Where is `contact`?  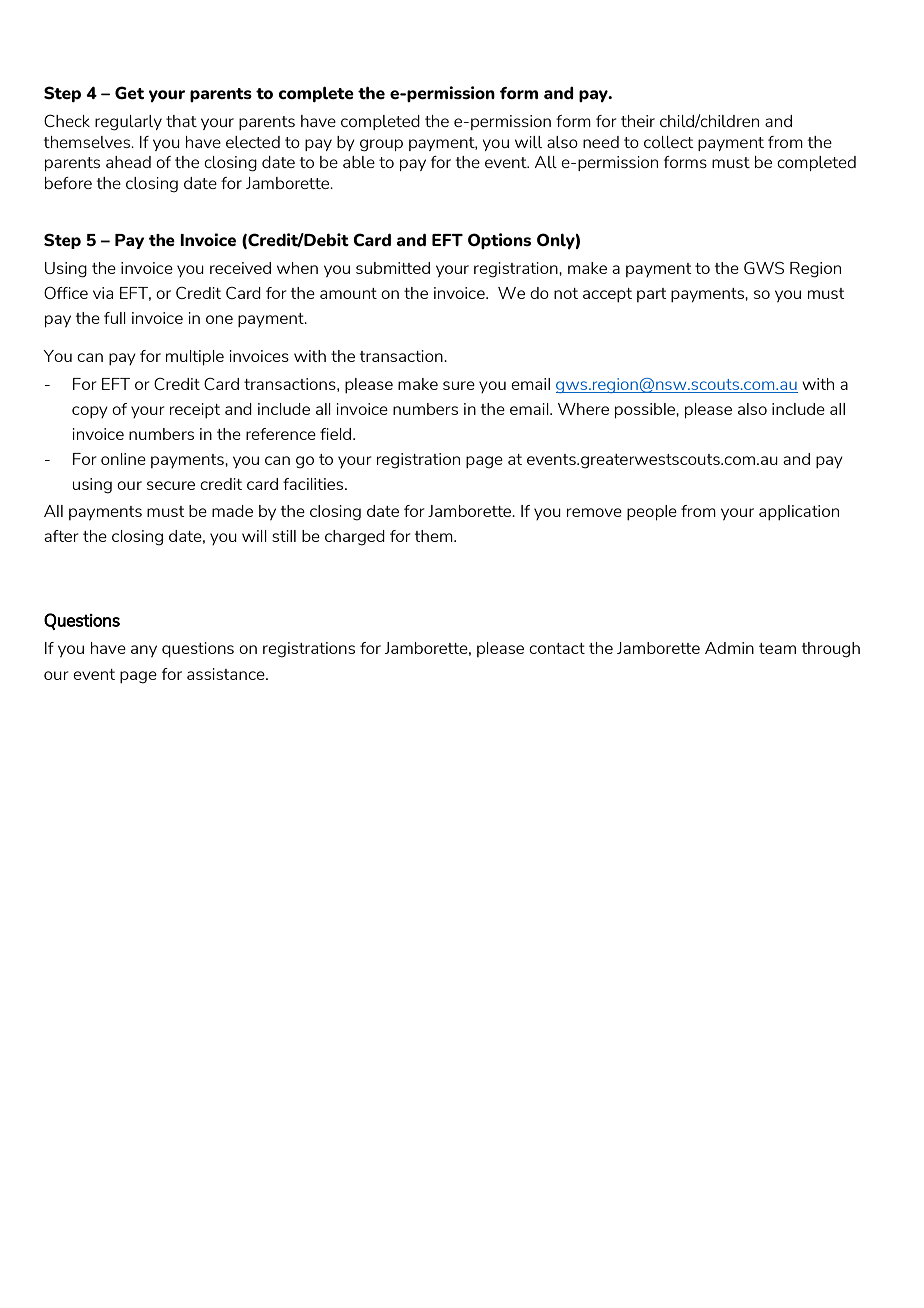 contact is located at coordinates (557, 648).
